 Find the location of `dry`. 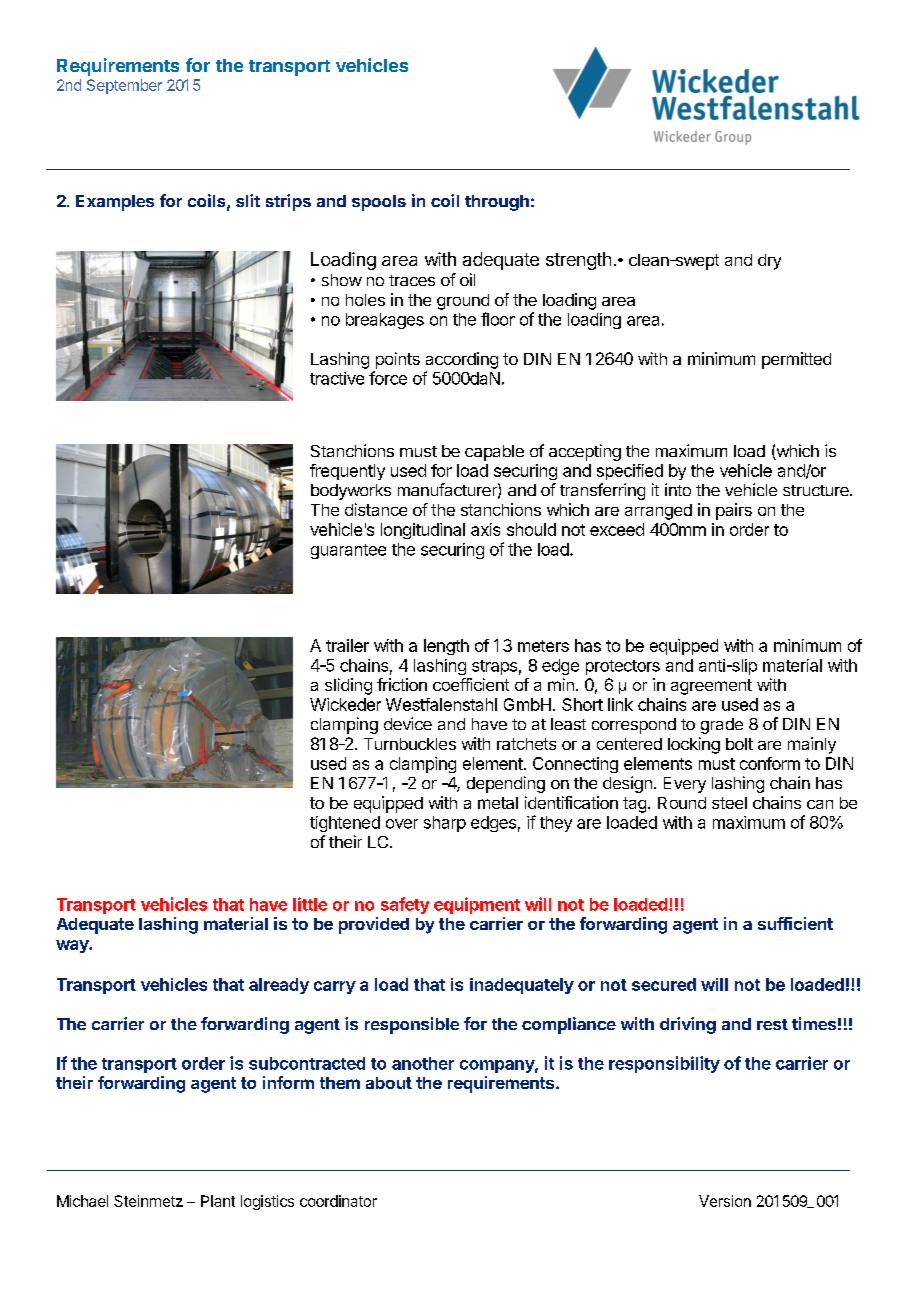

dry is located at coordinates (769, 262).
